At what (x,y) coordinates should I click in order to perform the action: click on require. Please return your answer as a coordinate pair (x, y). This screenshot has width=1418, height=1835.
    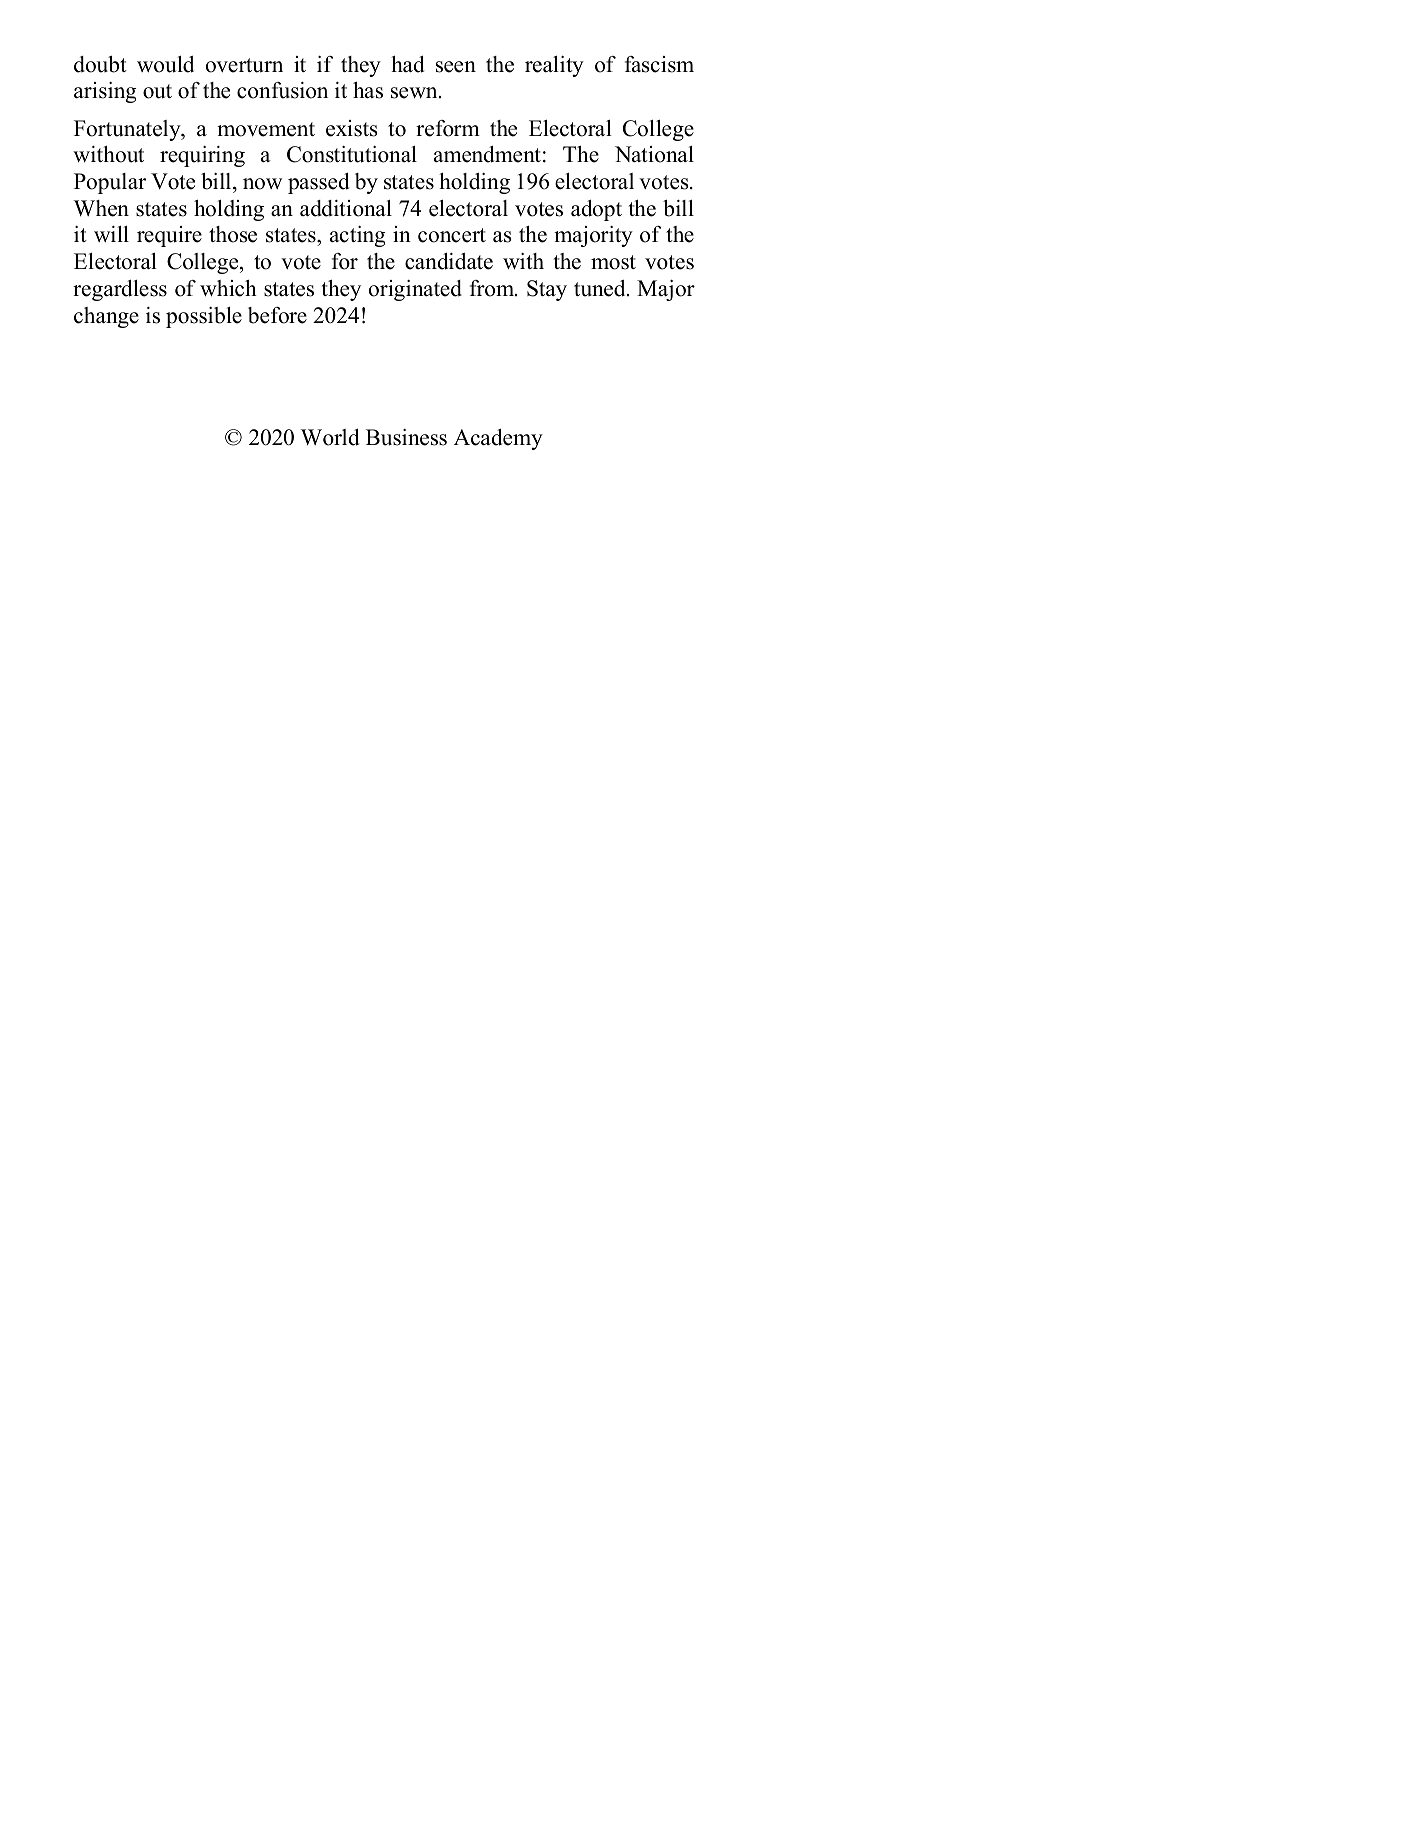
    Looking at the image, I should click on (169, 236).
